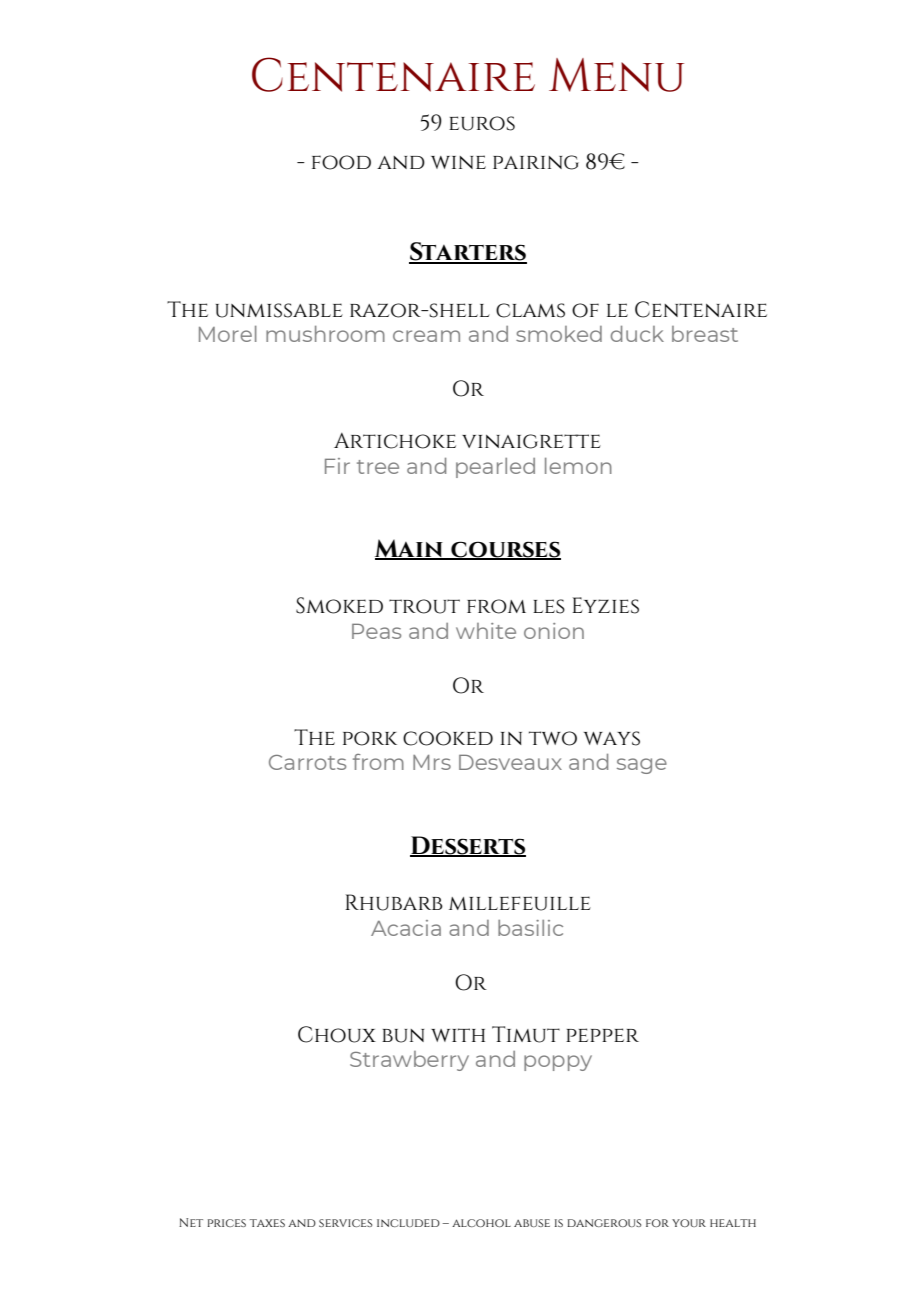 Image resolution: width=924 pixels, height=1307 pixels. Describe the element at coordinates (426, 336) in the screenshot. I see `cream` at that location.
